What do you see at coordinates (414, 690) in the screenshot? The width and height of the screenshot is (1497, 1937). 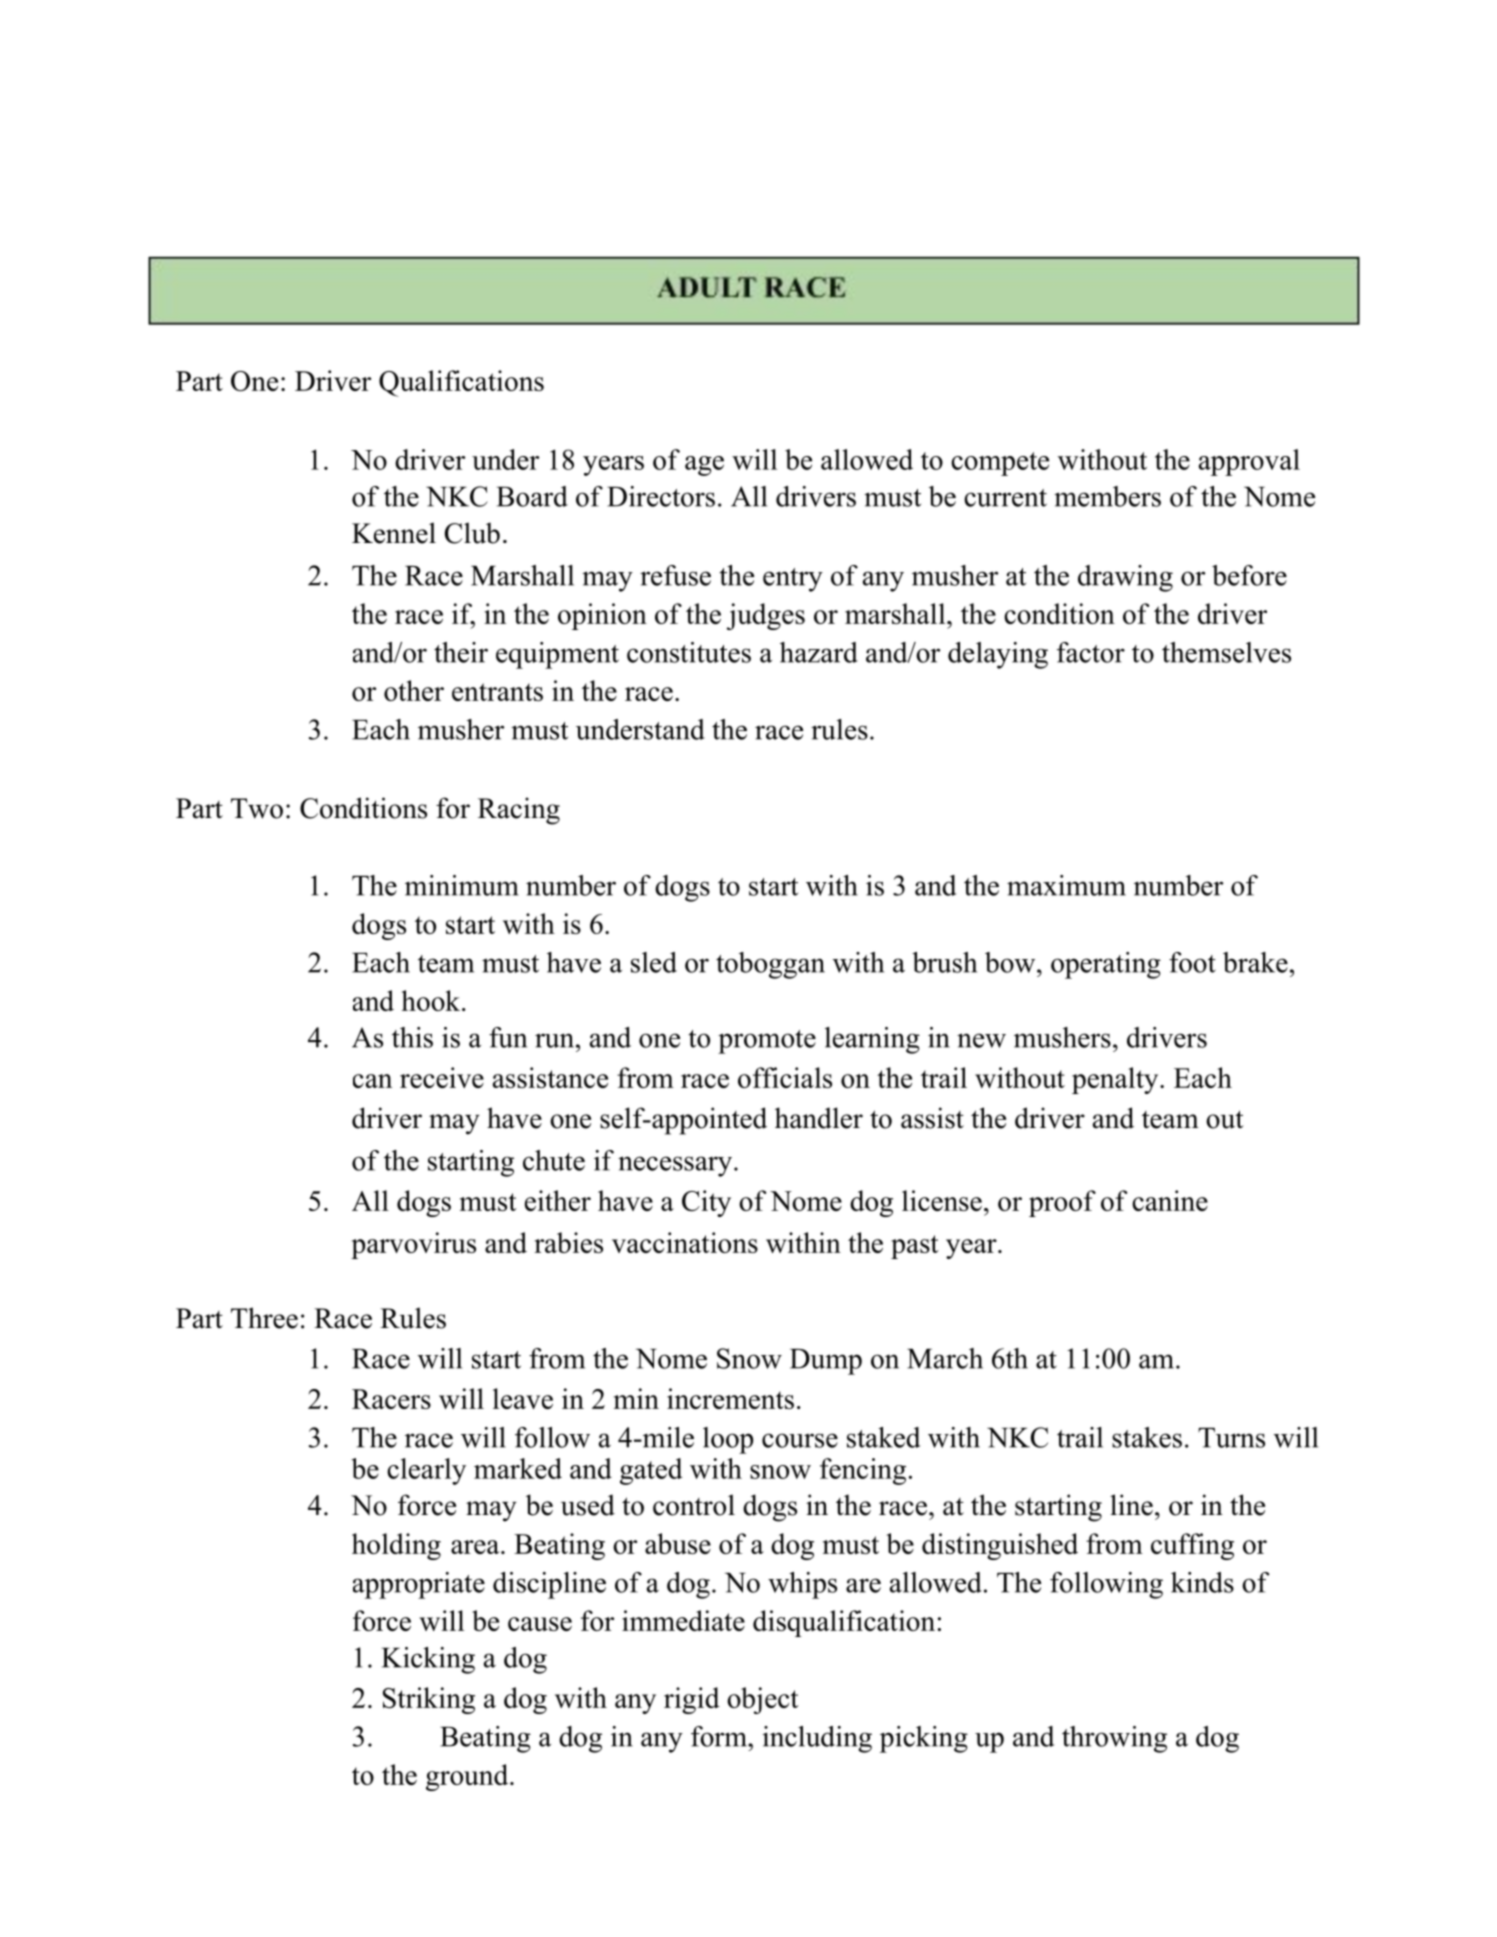 I see `other` at bounding box center [414, 690].
